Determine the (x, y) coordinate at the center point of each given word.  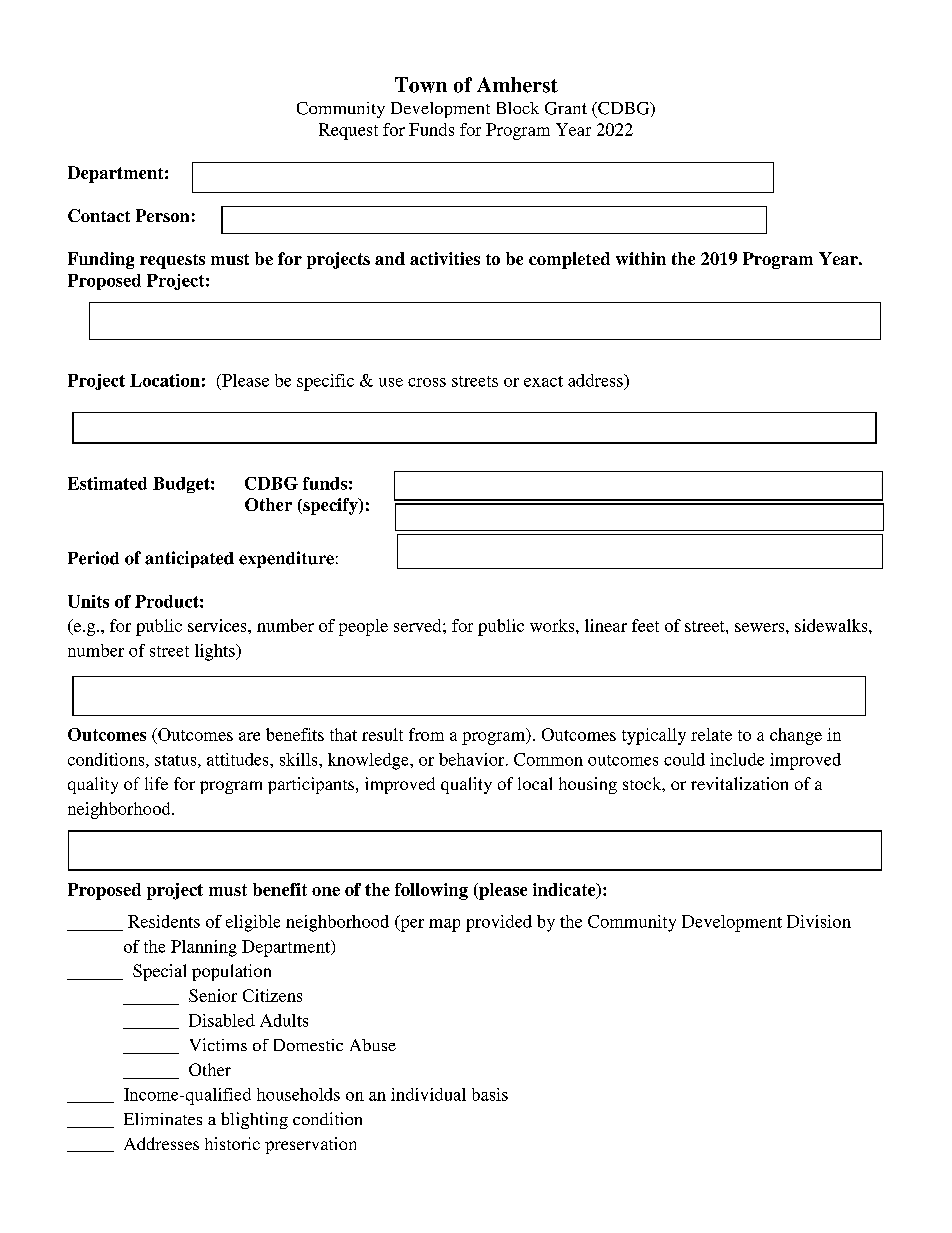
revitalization (739, 783)
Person (162, 215)
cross (427, 382)
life (156, 783)
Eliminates (163, 1119)
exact (543, 381)
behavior (473, 759)
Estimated (107, 483)
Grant (566, 108)
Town (421, 85)
